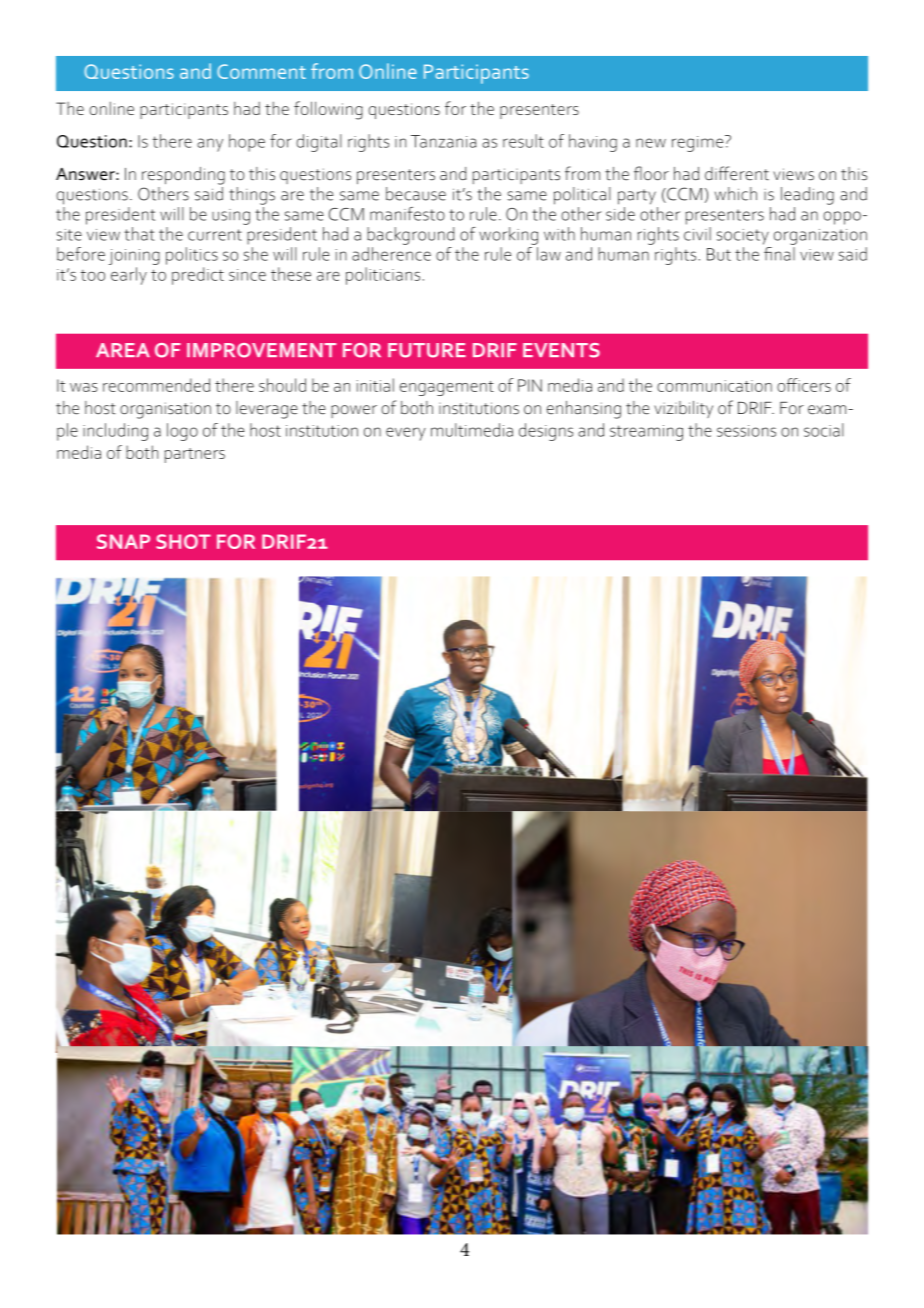 The height and width of the screenshot is (1308, 924). Describe the element at coordinates (261, 71) in the screenshot. I see `Comment` at that location.
